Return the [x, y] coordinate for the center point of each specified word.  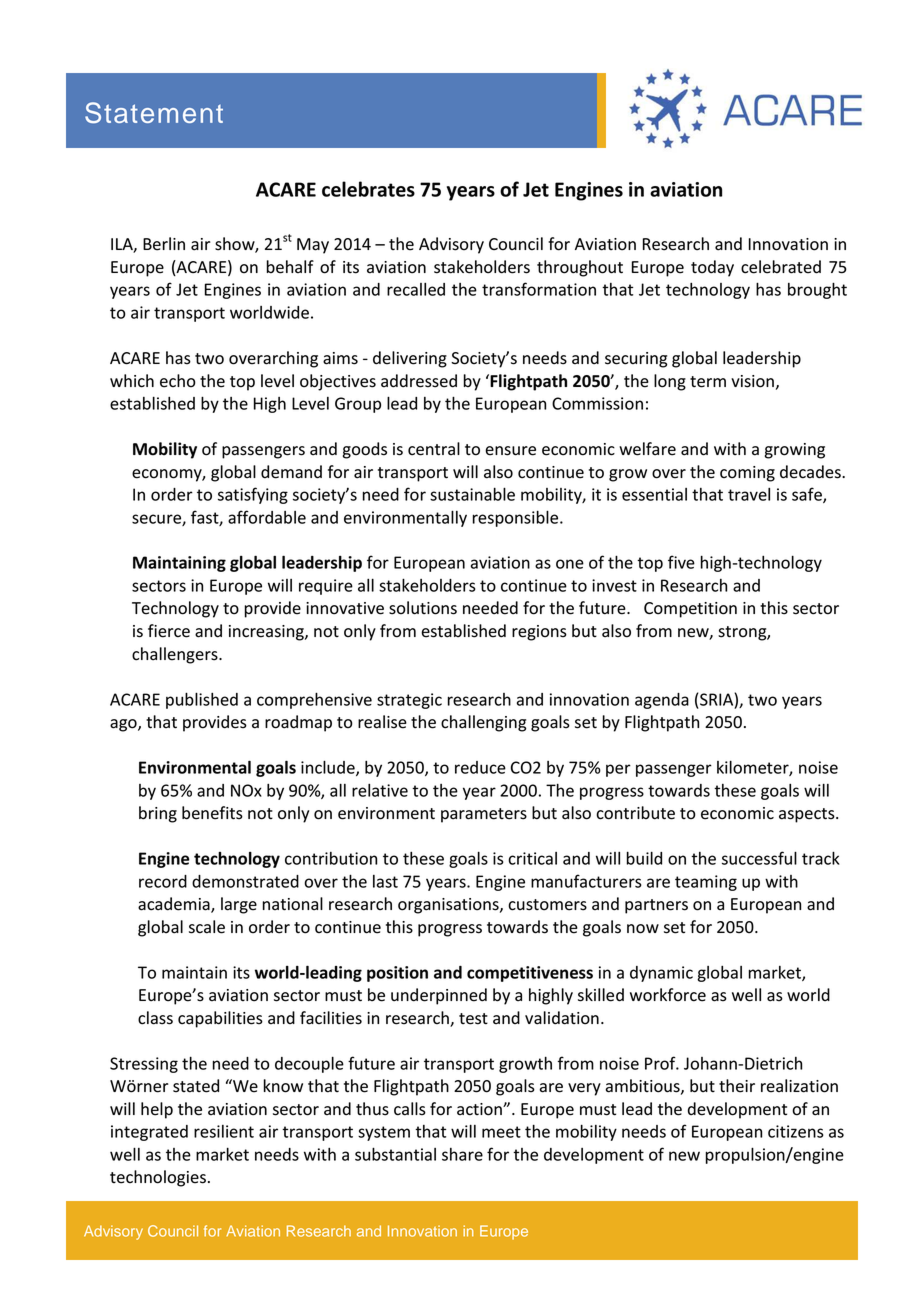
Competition [690, 610]
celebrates [368, 189]
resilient [224, 1131]
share [462, 1154]
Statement [154, 112]
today [712, 268]
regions [539, 633]
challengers [176, 655]
